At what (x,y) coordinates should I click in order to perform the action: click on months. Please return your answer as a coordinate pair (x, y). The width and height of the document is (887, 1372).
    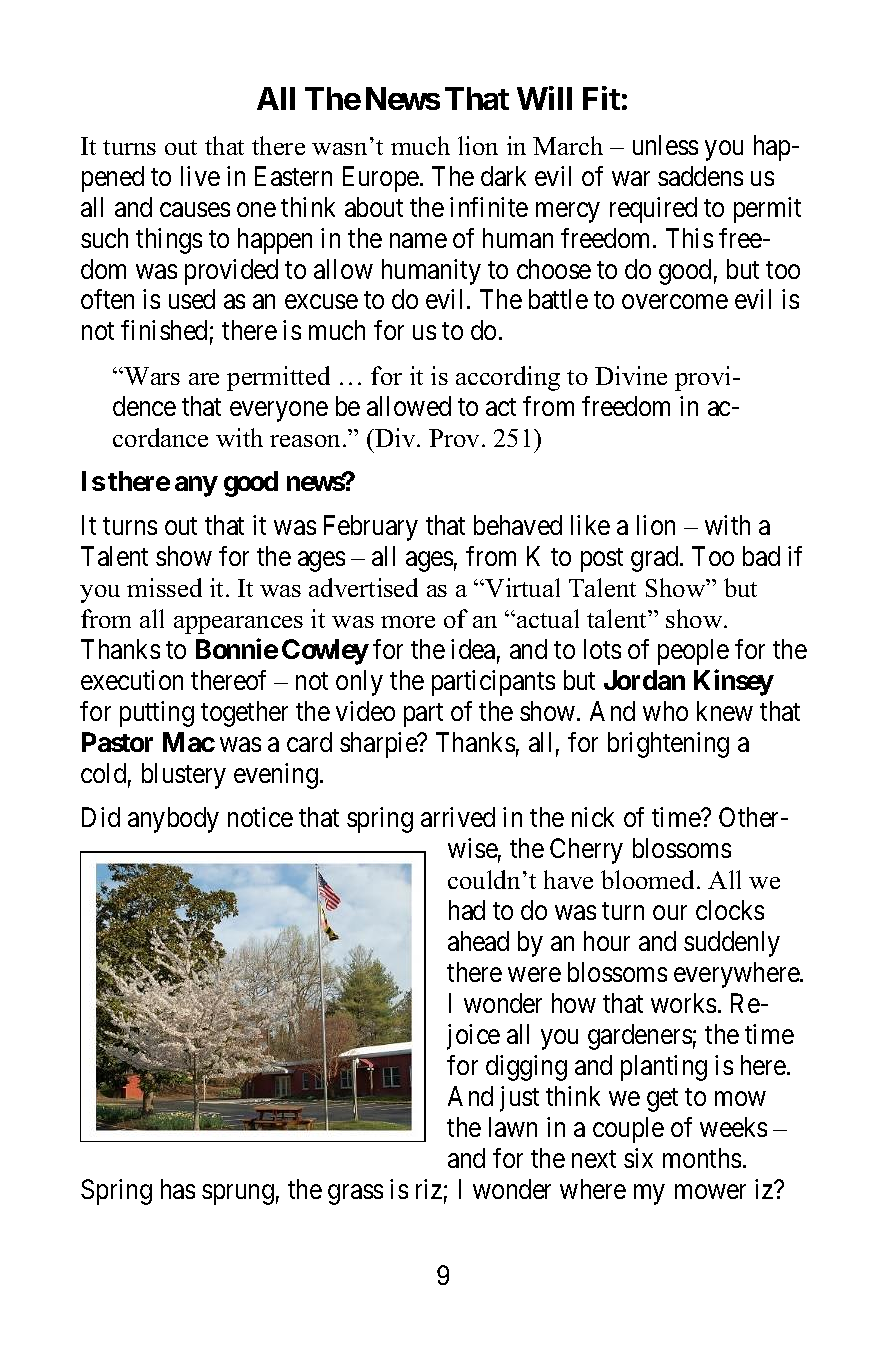
    Looking at the image, I should click on (702, 1158).
